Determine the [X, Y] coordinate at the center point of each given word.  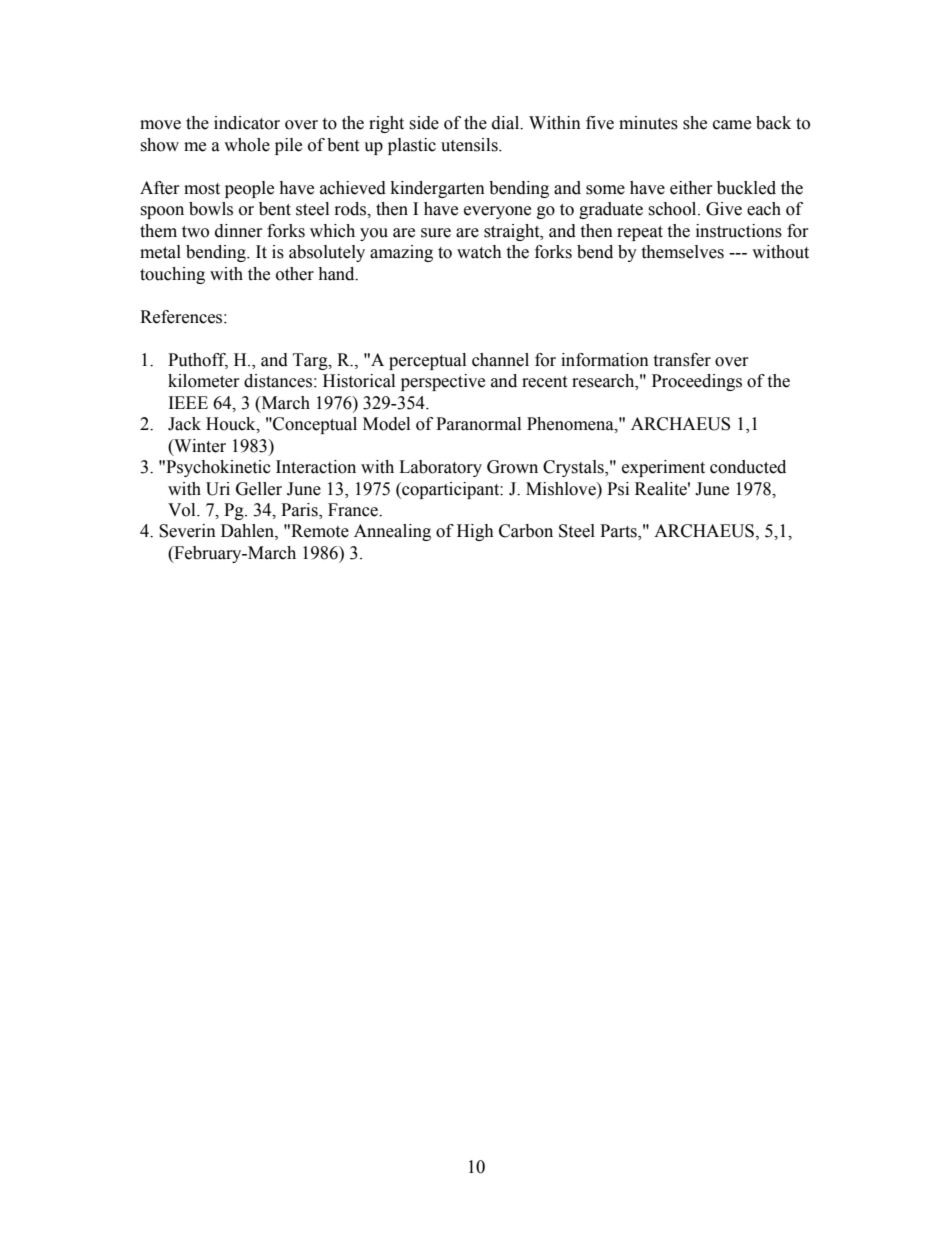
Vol [183, 510]
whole [247, 145]
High [475, 532]
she [695, 123]
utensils [470, 145]
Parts [619, 532]
